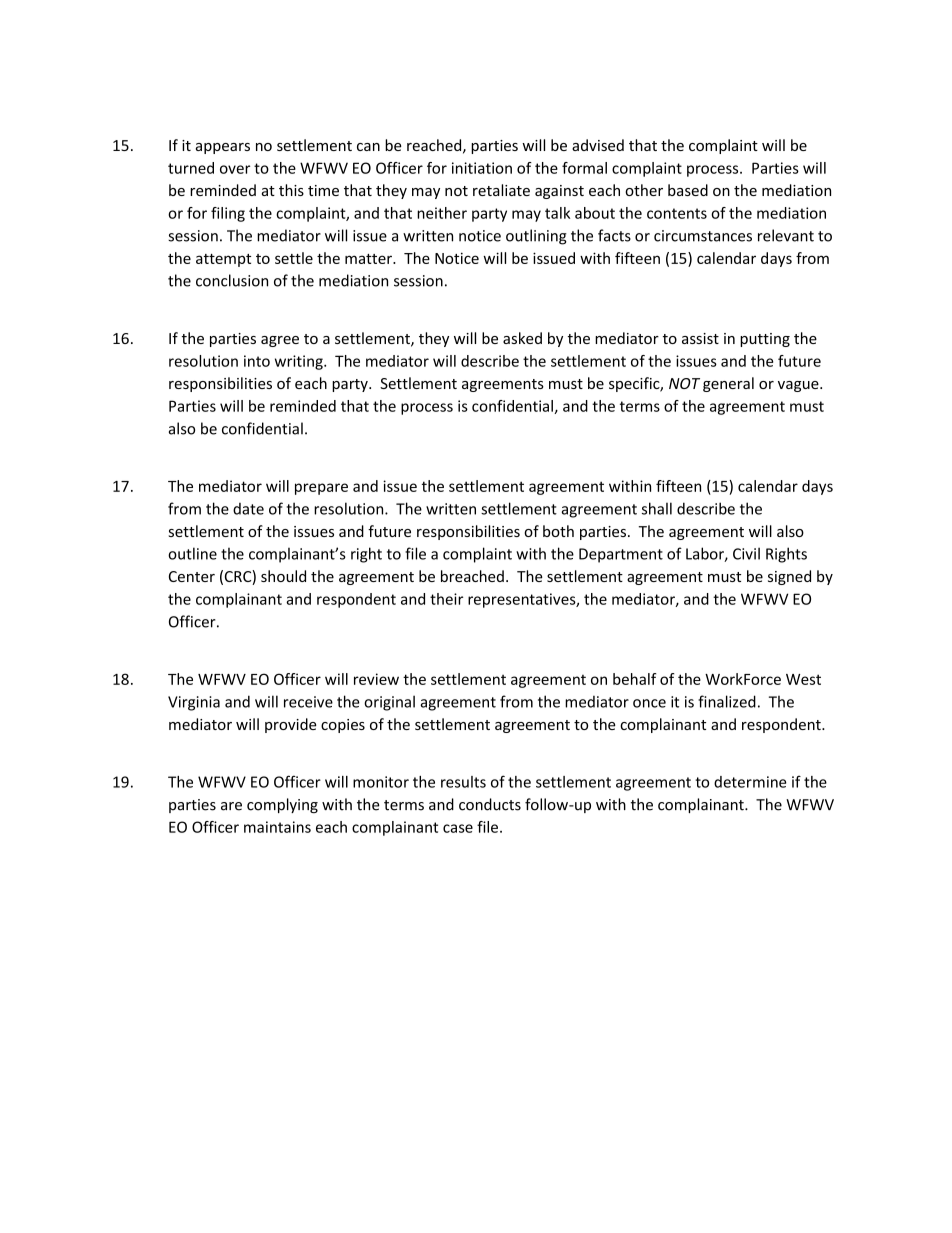  I want to click on based, so click(688, 190).
